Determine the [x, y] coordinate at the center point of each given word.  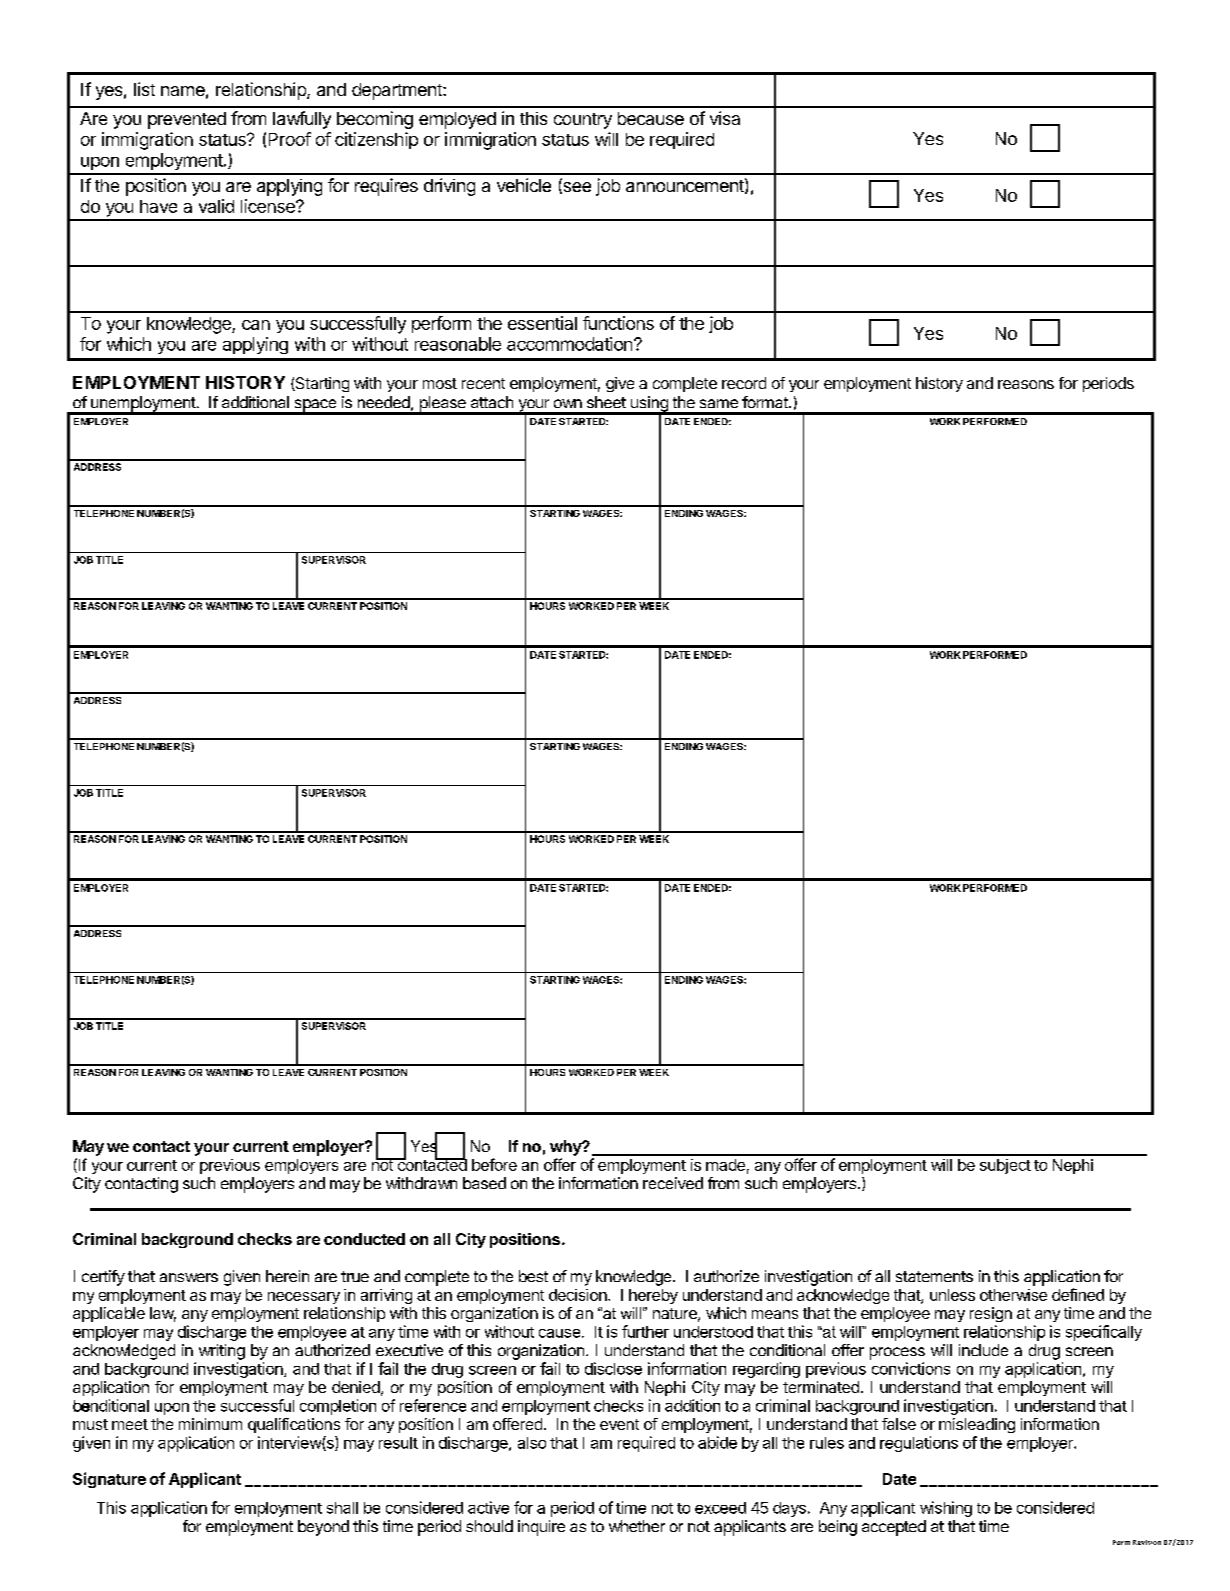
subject [1005, 1166]
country [583, 121]
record [744, 383]
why [566, 1148]
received [673, 1183]
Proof [290, 139]
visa [725, 118]
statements [934, 1276]
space [315, 406]
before [494, 1164]
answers [189, 1277]
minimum [210, 1424]
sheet [606, 402]
